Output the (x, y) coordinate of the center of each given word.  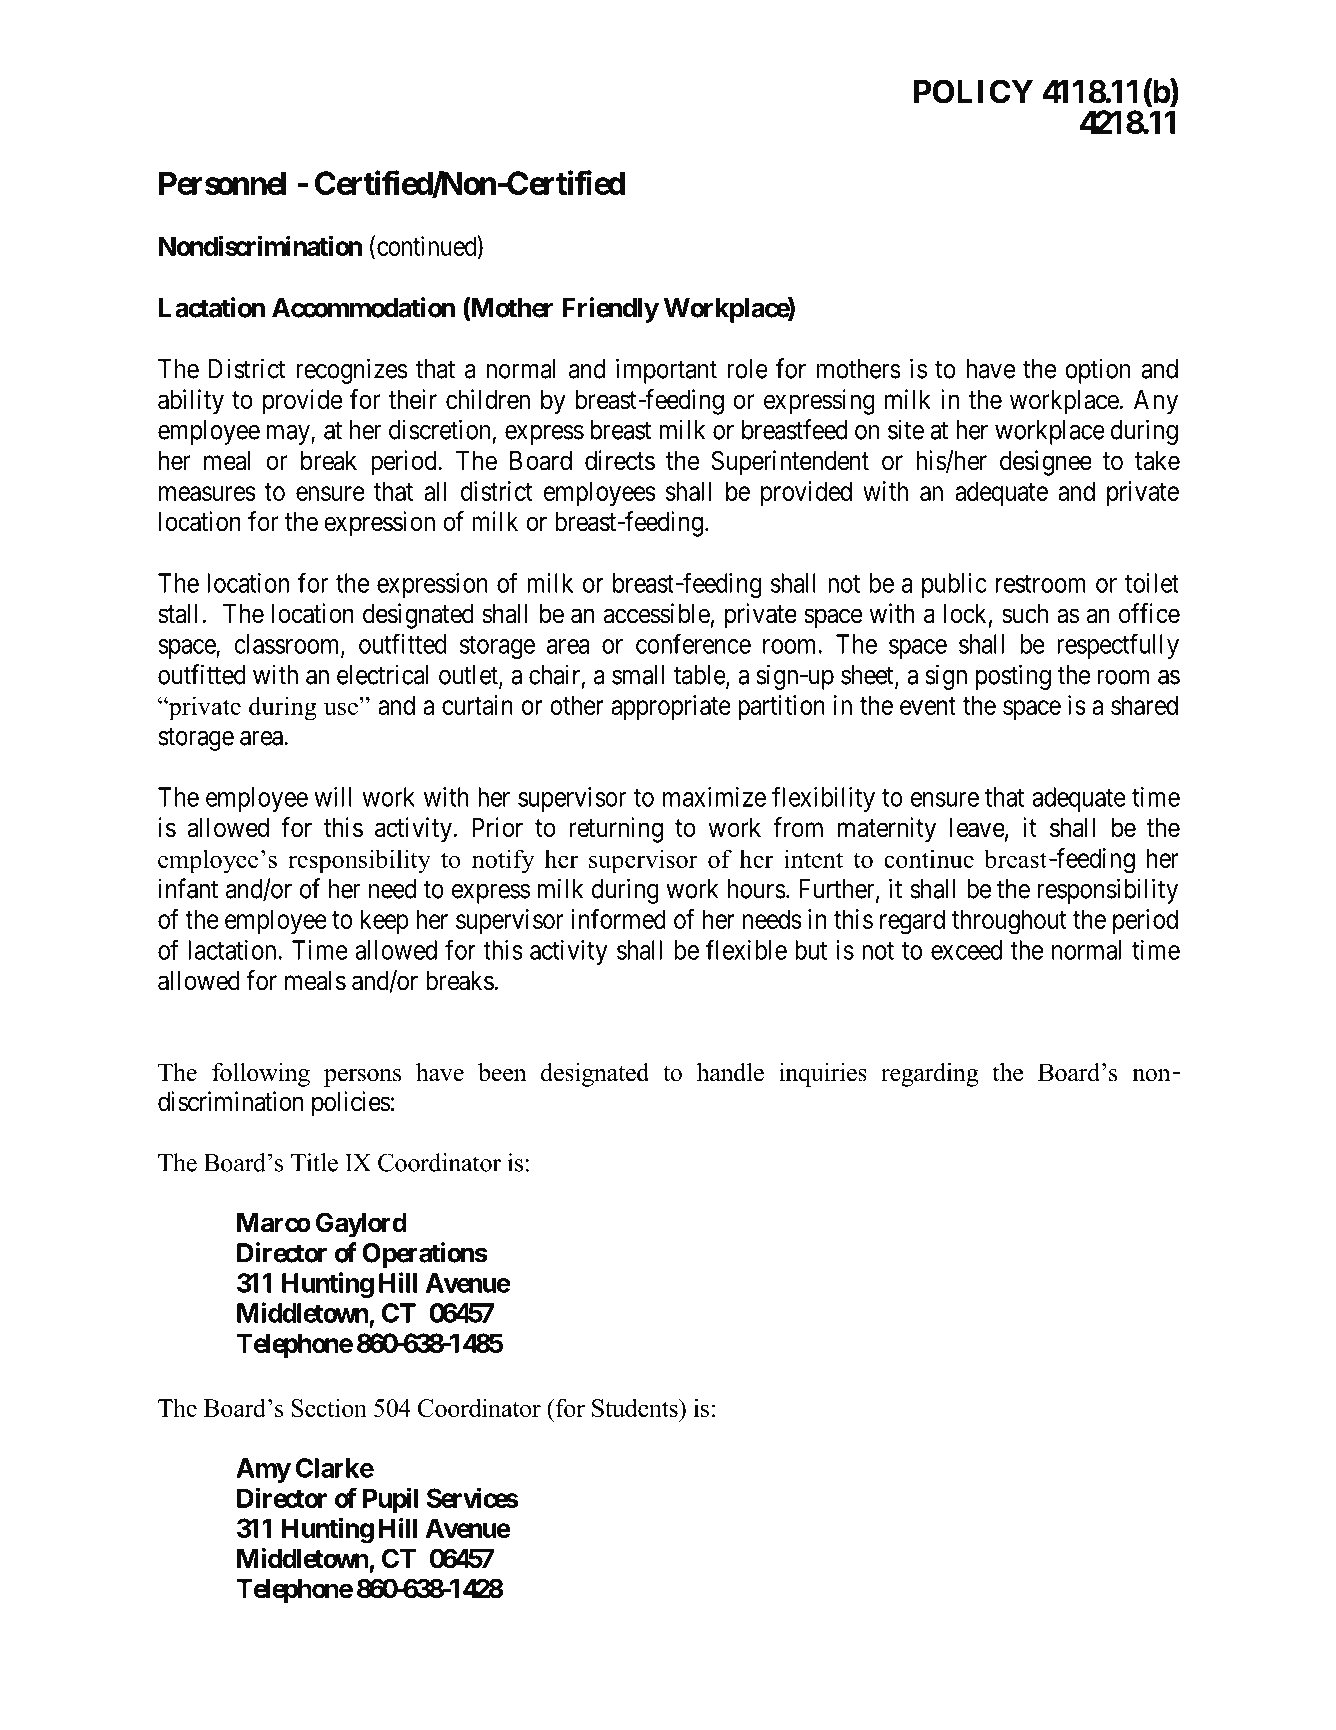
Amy (263, 1470)
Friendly (610, 310)
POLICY (973, 91)
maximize (714, 797)
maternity (887, 830)
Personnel (222, 183)
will (332, 797)
